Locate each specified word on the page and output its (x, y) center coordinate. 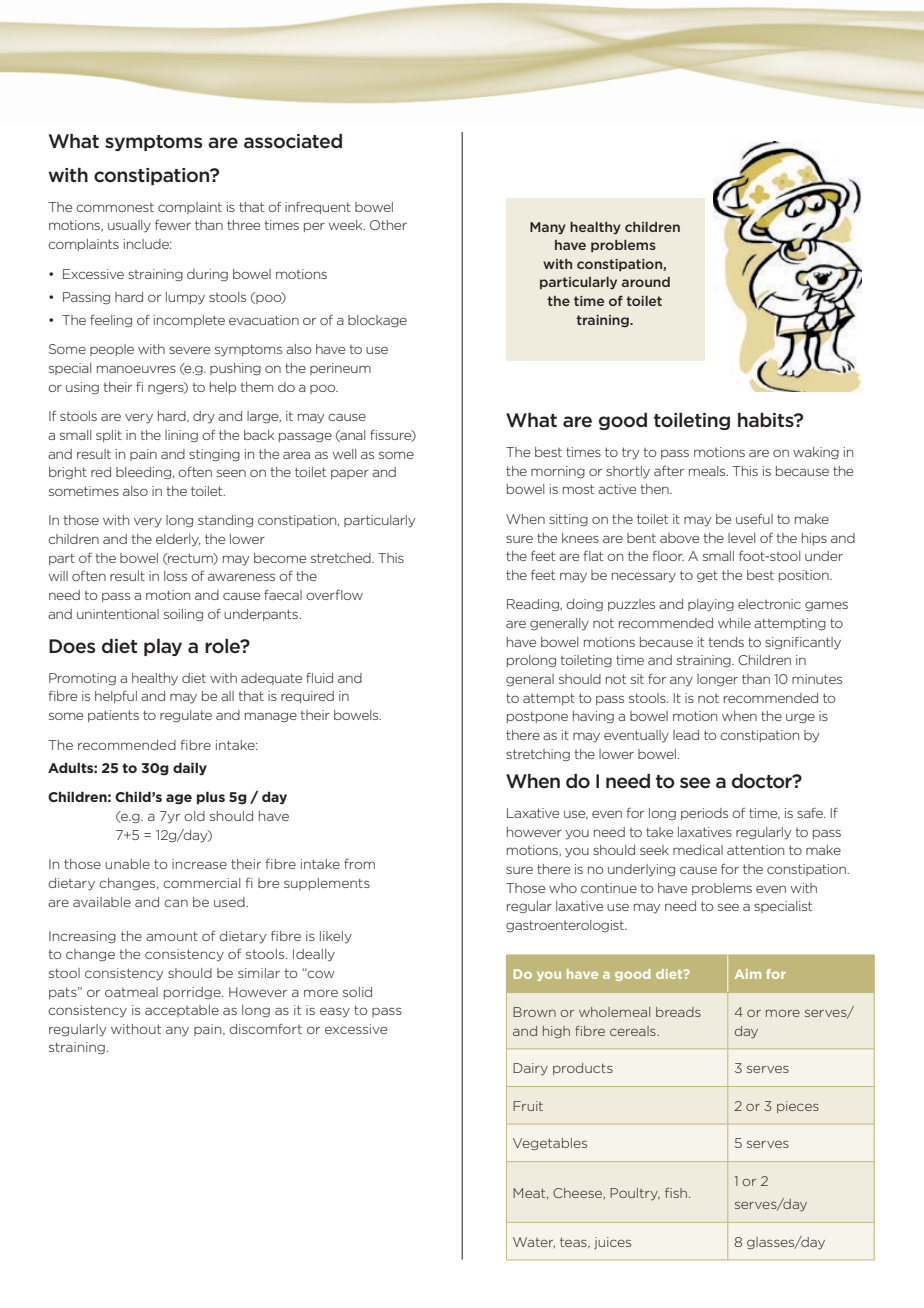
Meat (530, 1193)
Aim (748, 974)
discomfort (265, 1028)
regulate (186, 716)
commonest (115, 207)
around (646, 282)
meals (708, 471)
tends (726, 642)
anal (351, 436)
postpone (537, 717)
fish (676, 1193)
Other (388, 225)
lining (181, 436)
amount (172, 936)
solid (357, 992)
